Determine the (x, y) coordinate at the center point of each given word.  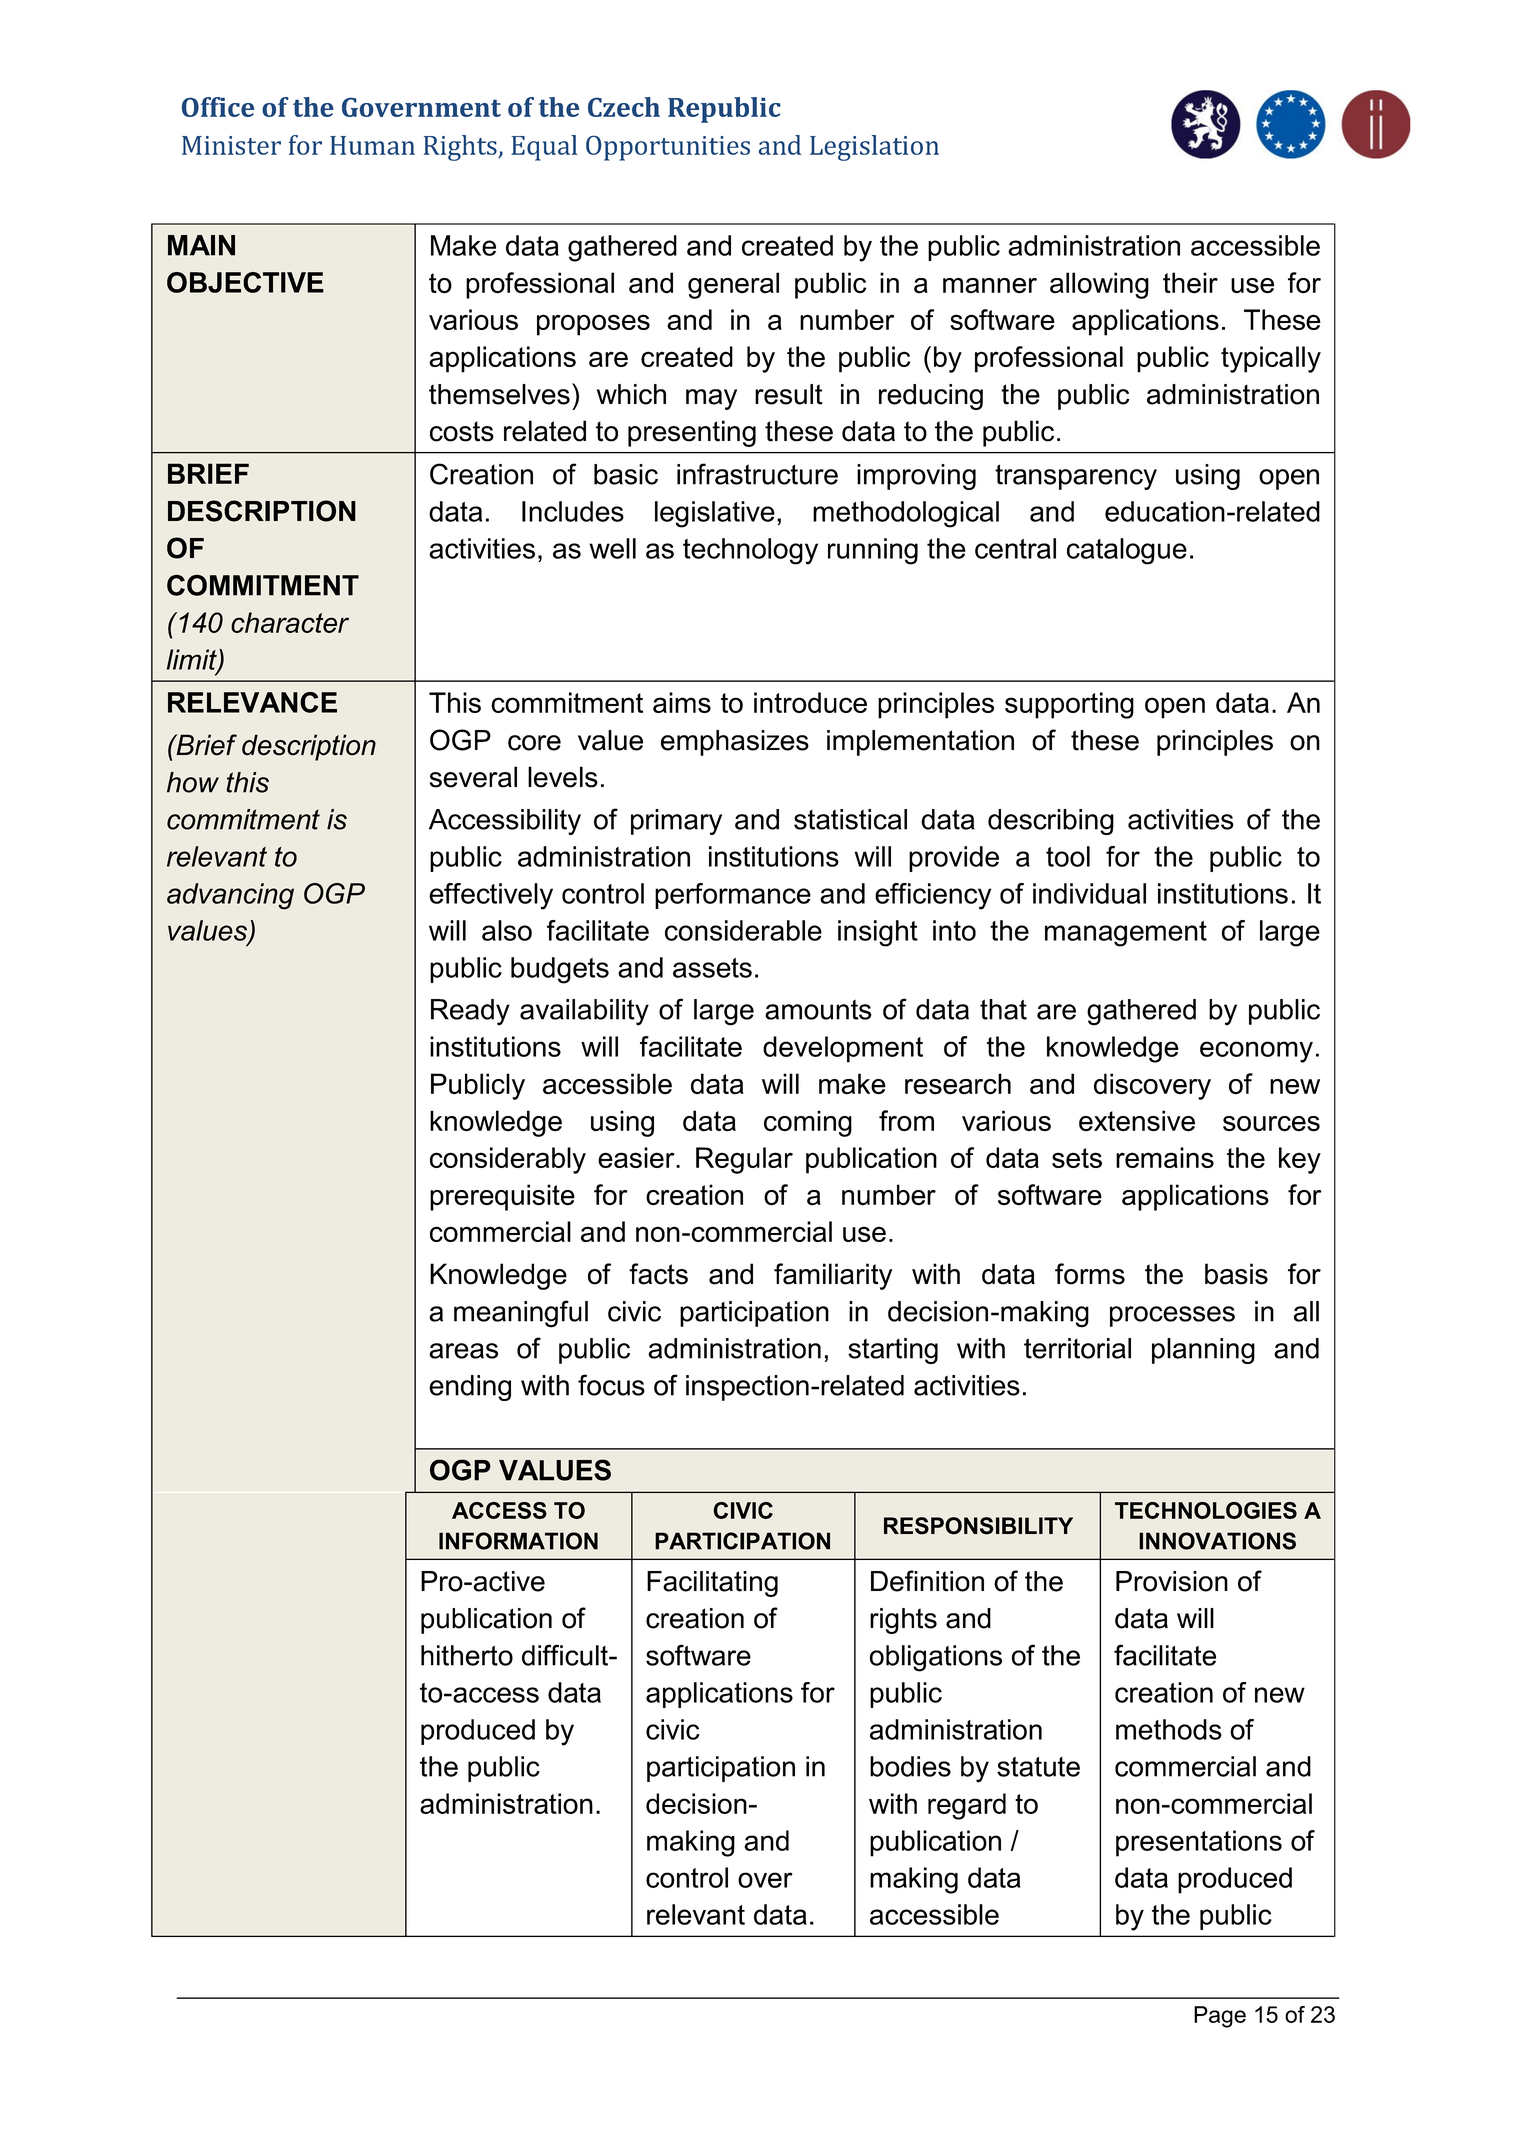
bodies (910, 1766)
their (1190, 283)
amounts (818, 1010)
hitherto (467, 1655)
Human (372, 145)
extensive (1137, 1121)
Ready (470, 1012)
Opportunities (668, 148)
